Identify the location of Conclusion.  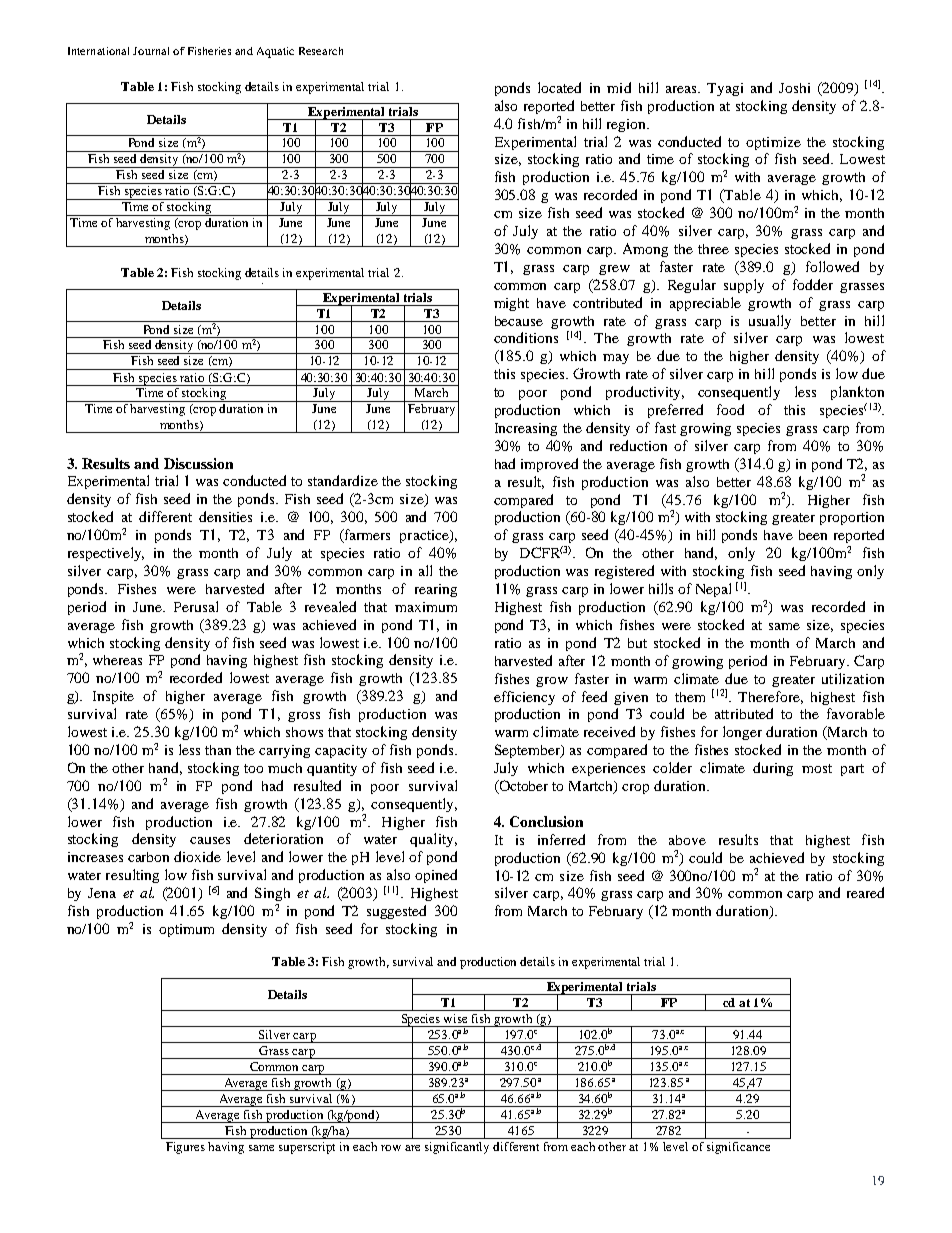
(546, 821).
